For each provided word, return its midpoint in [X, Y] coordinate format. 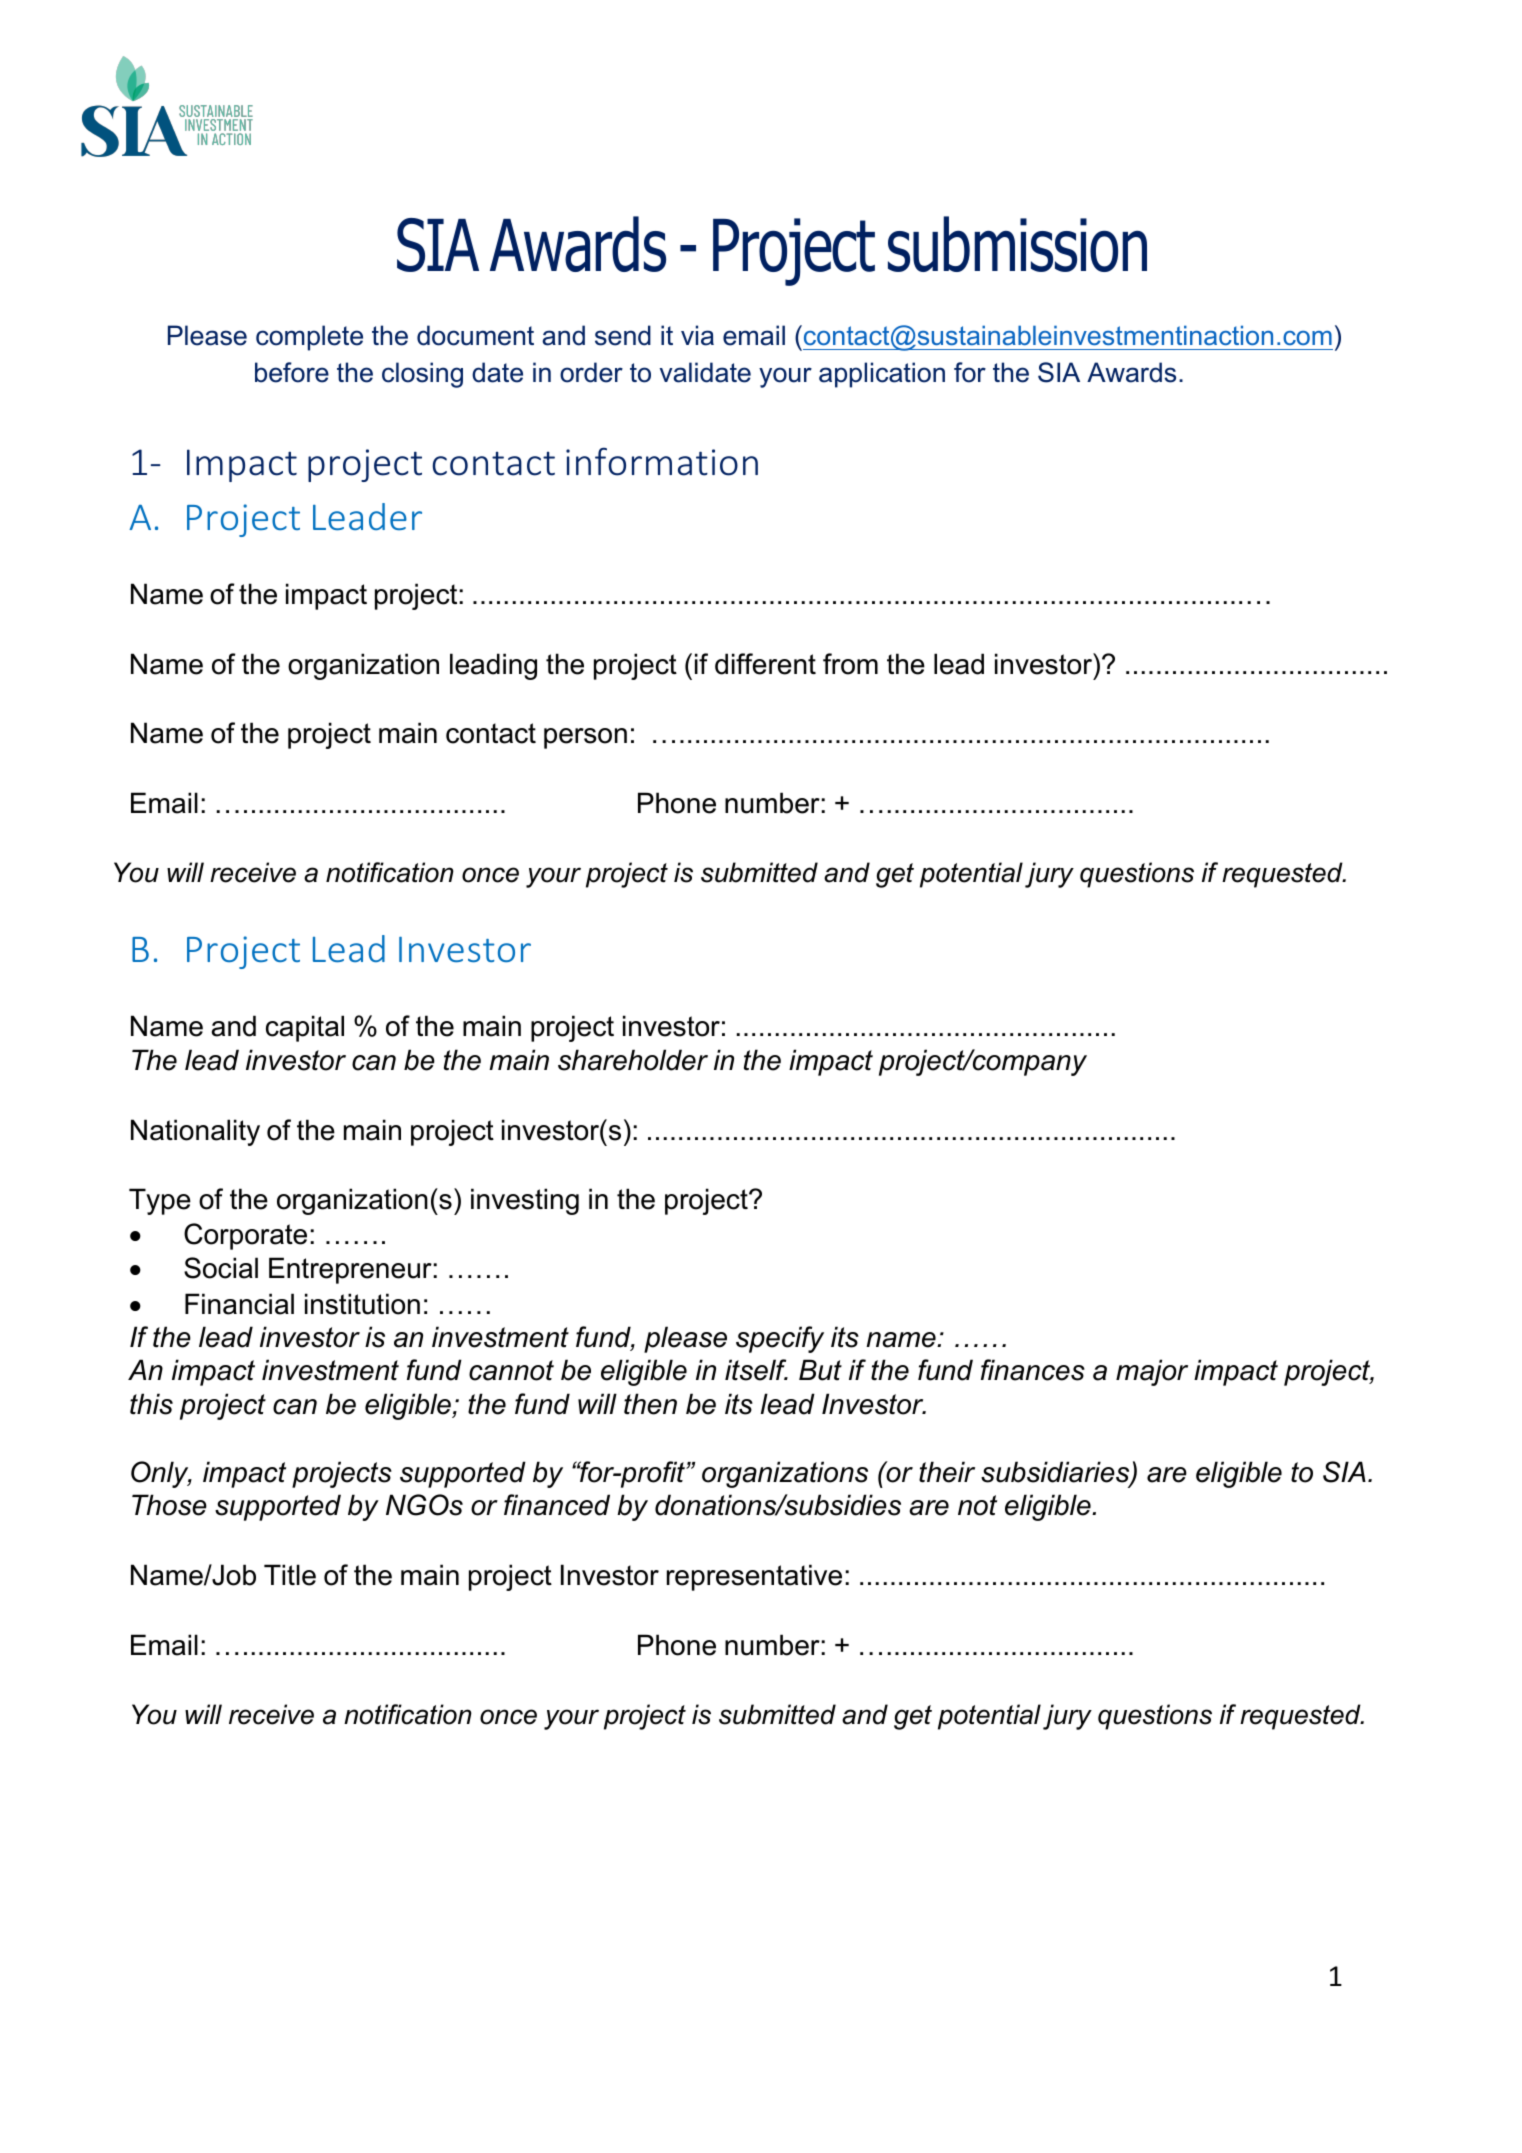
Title [290, 1575]
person [585, 738]
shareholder [633, 1060]
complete [309, 338]
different [765, 664]
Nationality [195, 1132]
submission [1017, 244]
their [947, 1472]
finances [1033, 1370]
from [850, 664]
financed [557, 1505]
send [623, 335]
